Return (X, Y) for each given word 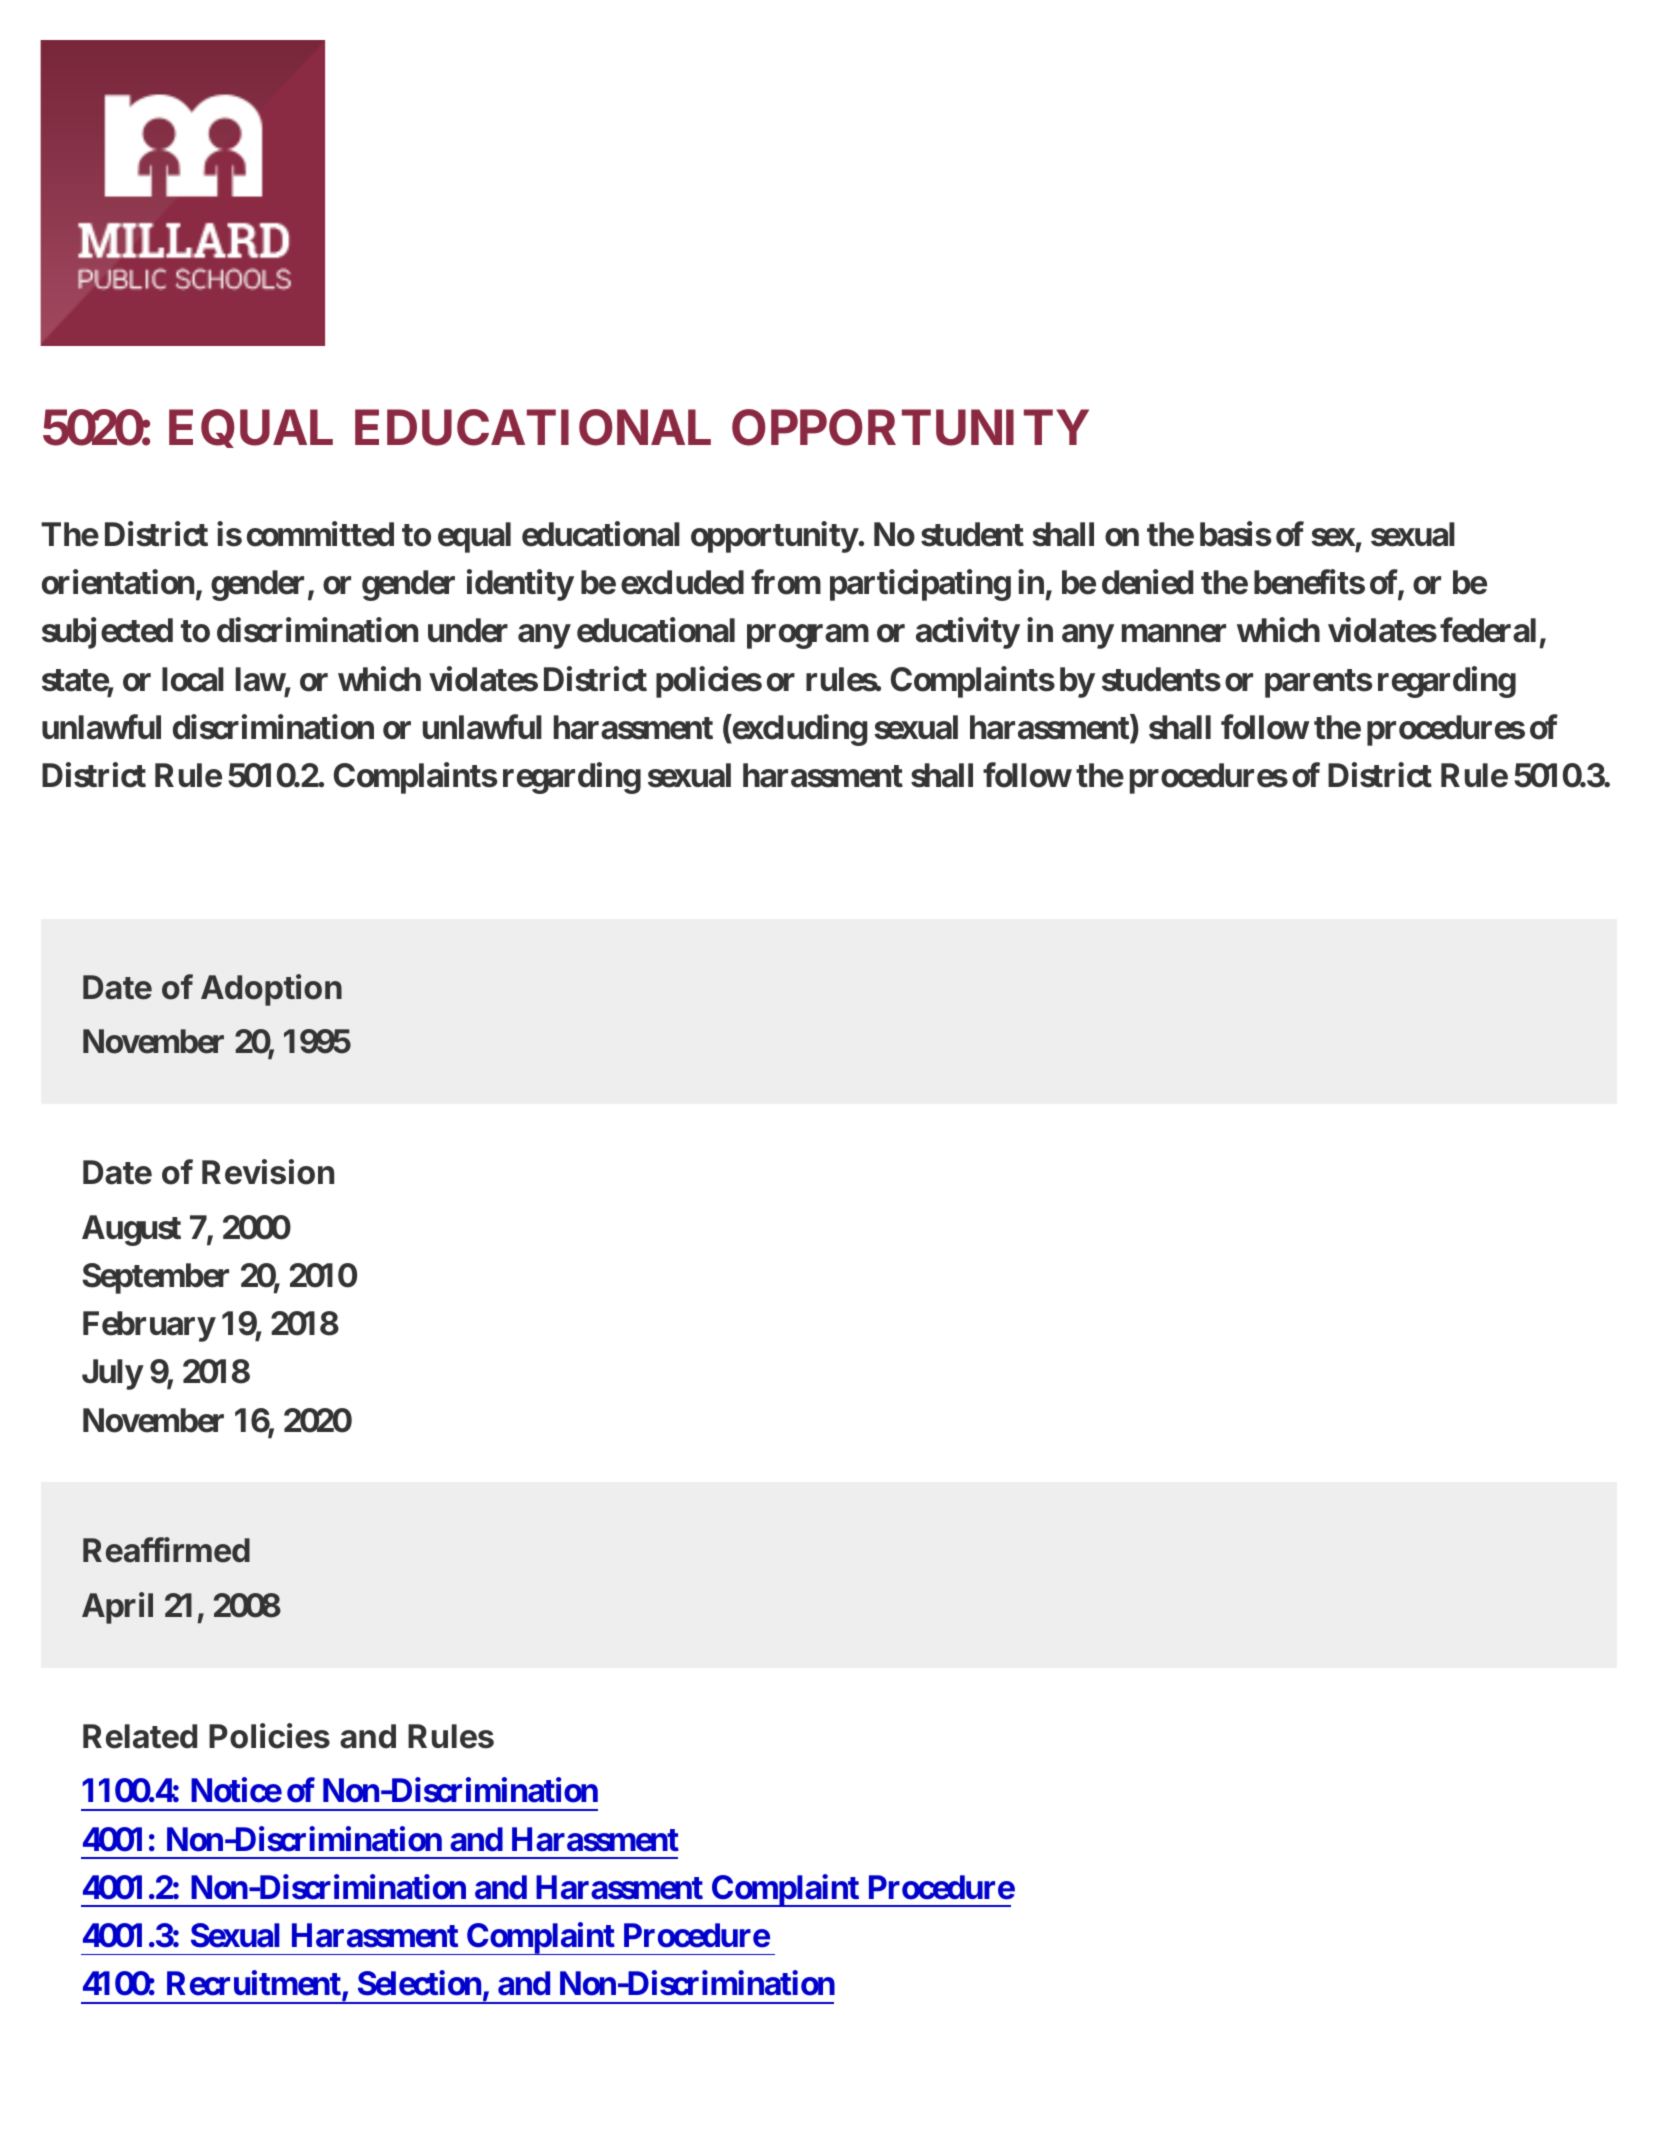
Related (140, 1736)
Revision (268, 1172)
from (786, 582)
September (155, 1278)
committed (320, 534)
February (149, 1326)
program (808, 637)
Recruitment (255, 1985)
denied (1147, 582)
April (117, 1608)
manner (1174, 634)
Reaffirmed (166, 1550)
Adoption (271, 990)
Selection (419, 1983)
